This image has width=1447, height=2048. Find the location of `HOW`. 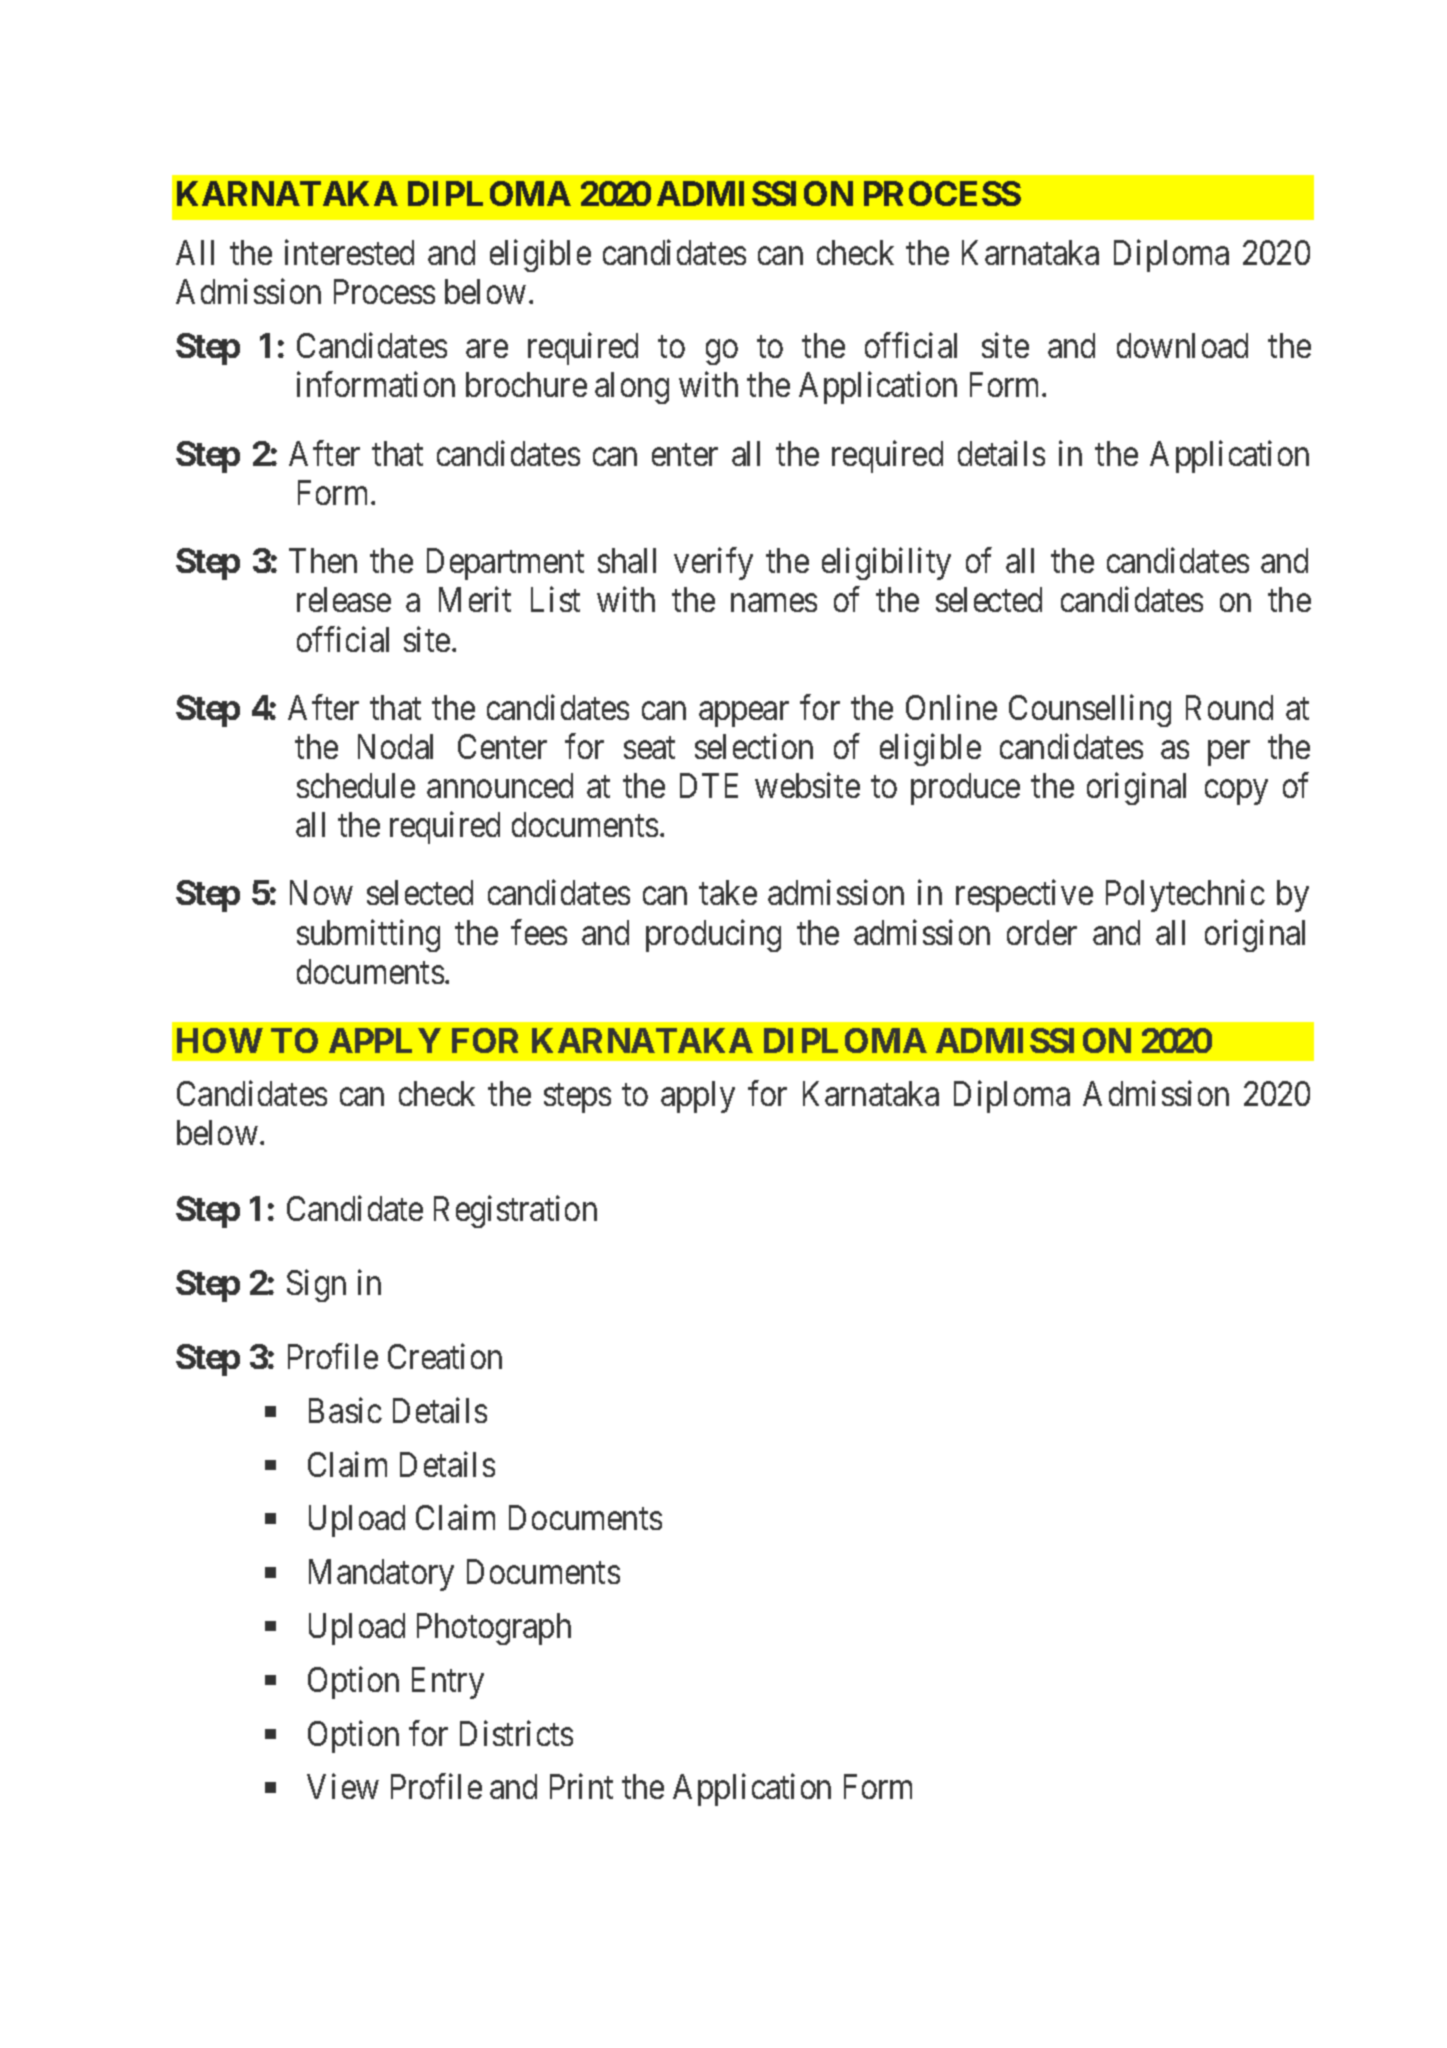

HOW is located at coordinates (220, 1040).
